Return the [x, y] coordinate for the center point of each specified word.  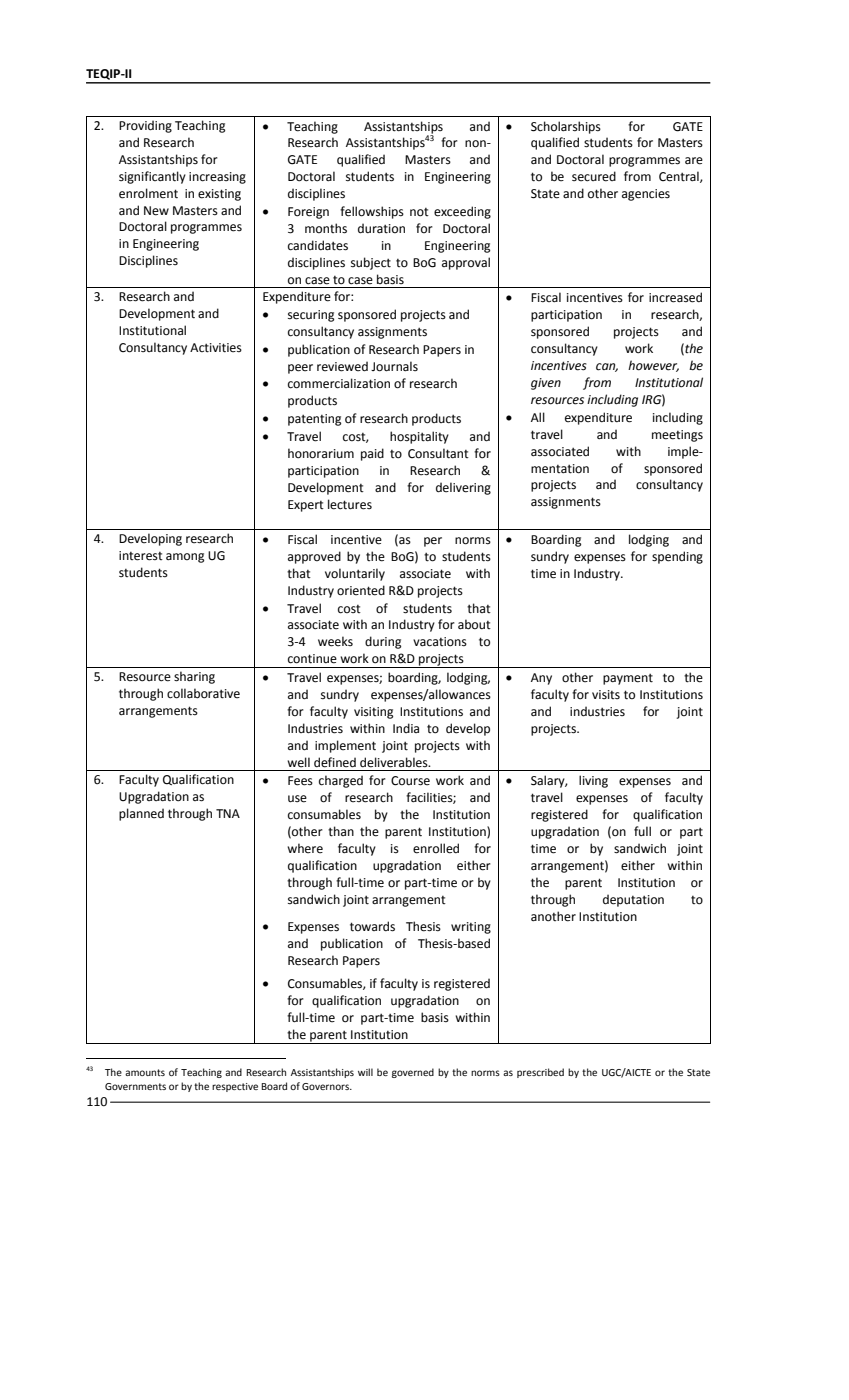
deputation [633, 900]
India [406, 728]
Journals [394, 366]
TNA [228, 813]
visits [606, 694]
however [653, 366]
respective [235, 1087]
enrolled [436, 848]
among [185, 558]
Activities [216, 348]
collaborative [203, 693]
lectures [350, 504]
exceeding [462, 212]
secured [594, 176]
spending [677, 557]
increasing [217, 178]
